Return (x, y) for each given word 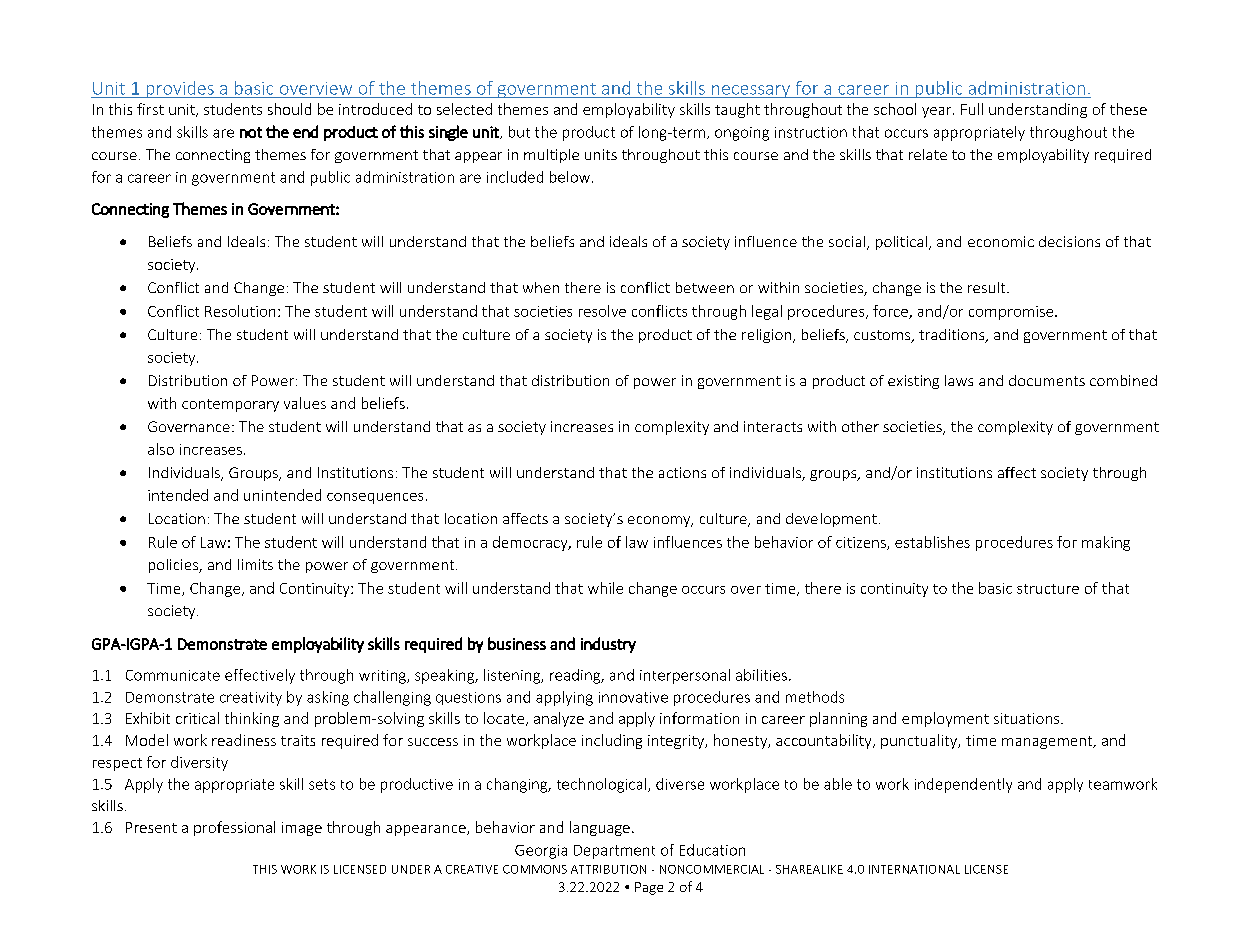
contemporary (230, 405)
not (251, 132)
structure (1048, 589)
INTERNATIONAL (914, 869)
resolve (602, 311)
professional (234, 828)
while (605, 588)
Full (972, 109)
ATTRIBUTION (608, 869)
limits (255, 564)
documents (1047, 380)
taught (737, 110)
